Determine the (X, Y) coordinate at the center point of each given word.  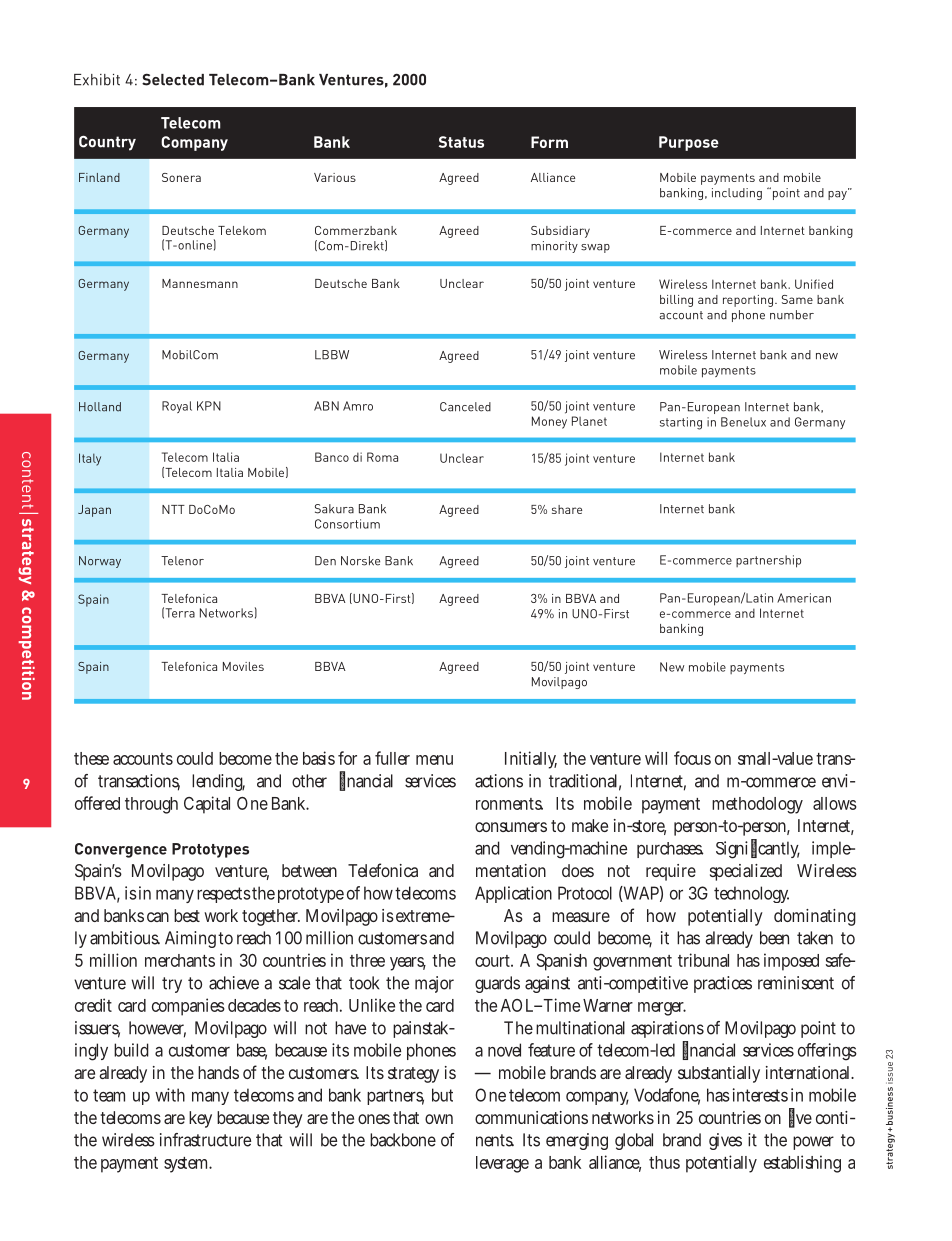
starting (681, 423)
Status (461, 142)
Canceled (465, 407)
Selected (173, 80)
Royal (177, 407)
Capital (207, 805)
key (200, 1119)
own (439, 1119)
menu (434, 760)
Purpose (689, 143)
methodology (757, 805)
